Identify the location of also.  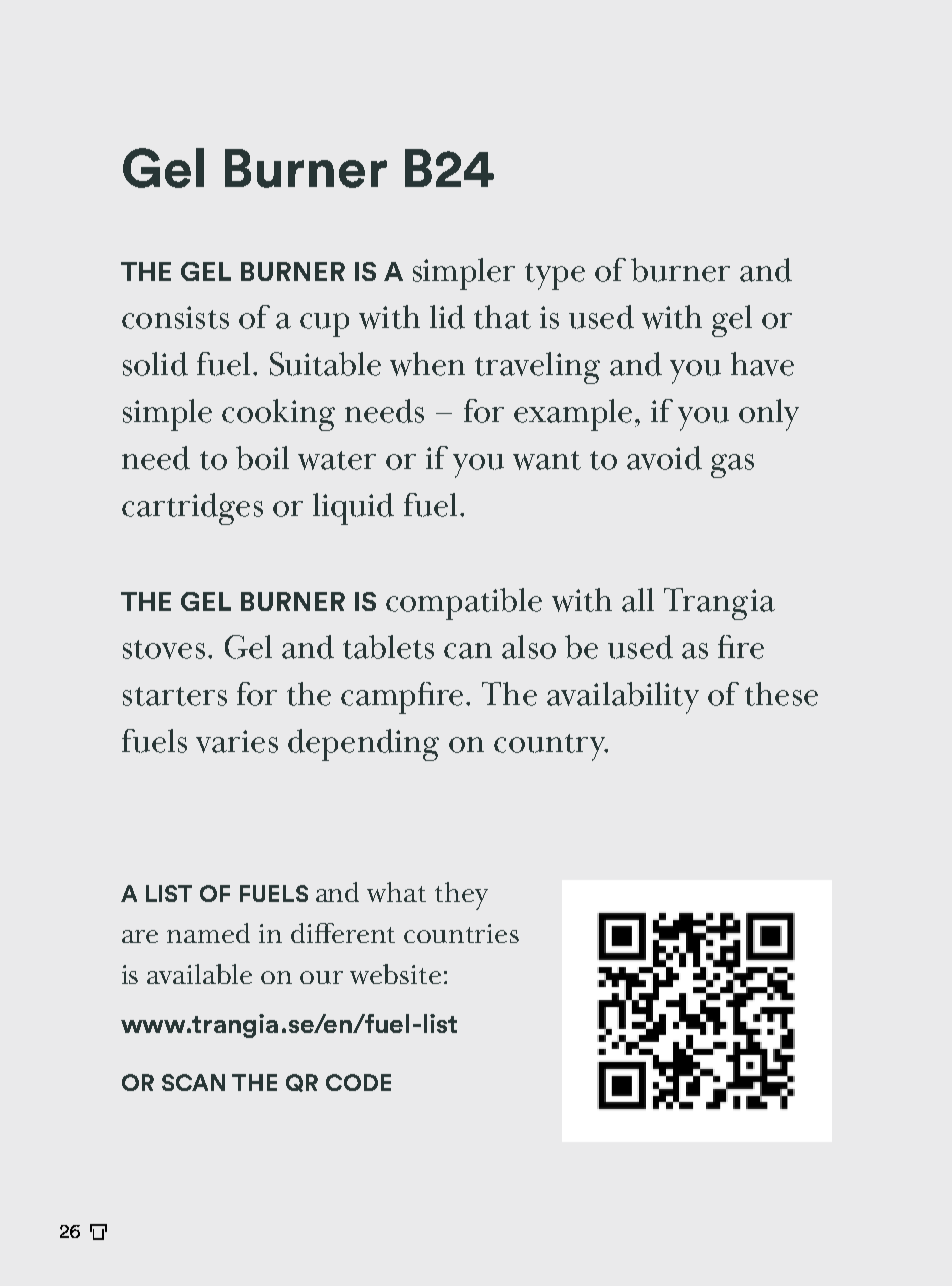
(529, 647).
